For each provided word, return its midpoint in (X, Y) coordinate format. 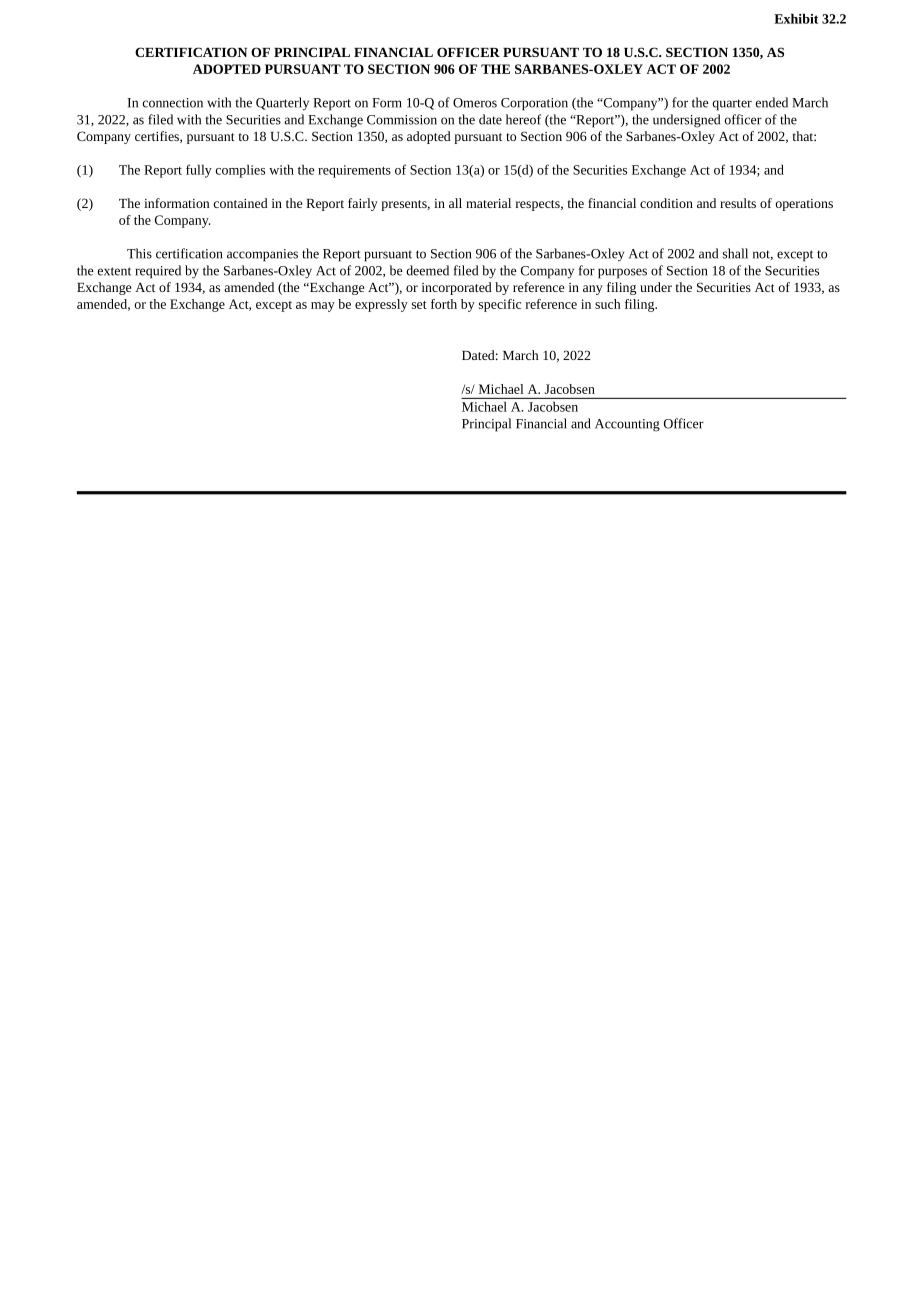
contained (241, 203)
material (488, 203)
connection (173, 103)
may (323, 307)
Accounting (627, 425)
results (738, 203)
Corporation (534, 104)
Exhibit (796, 18)
